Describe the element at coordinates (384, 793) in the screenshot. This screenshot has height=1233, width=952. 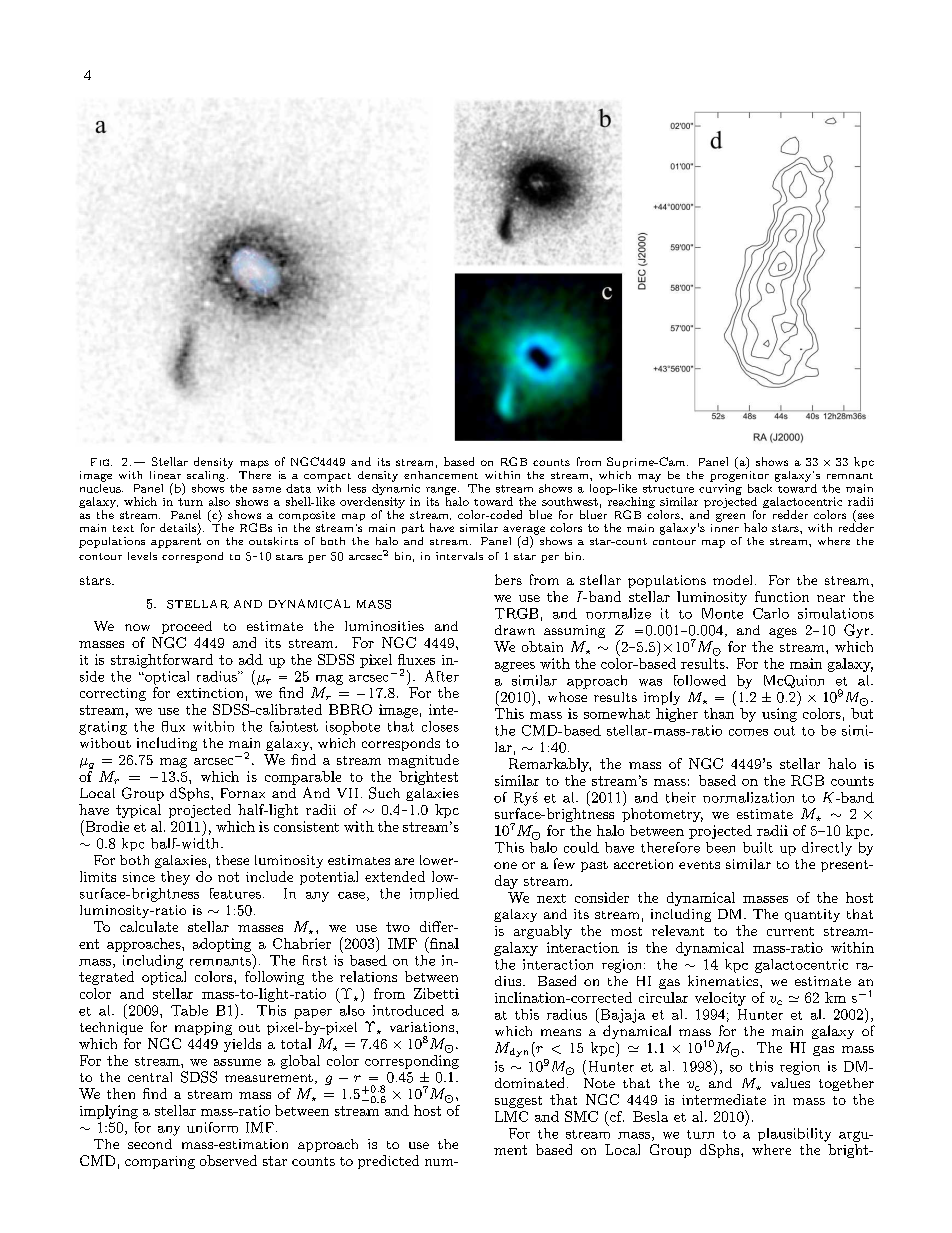
I see `Such` at that location.
